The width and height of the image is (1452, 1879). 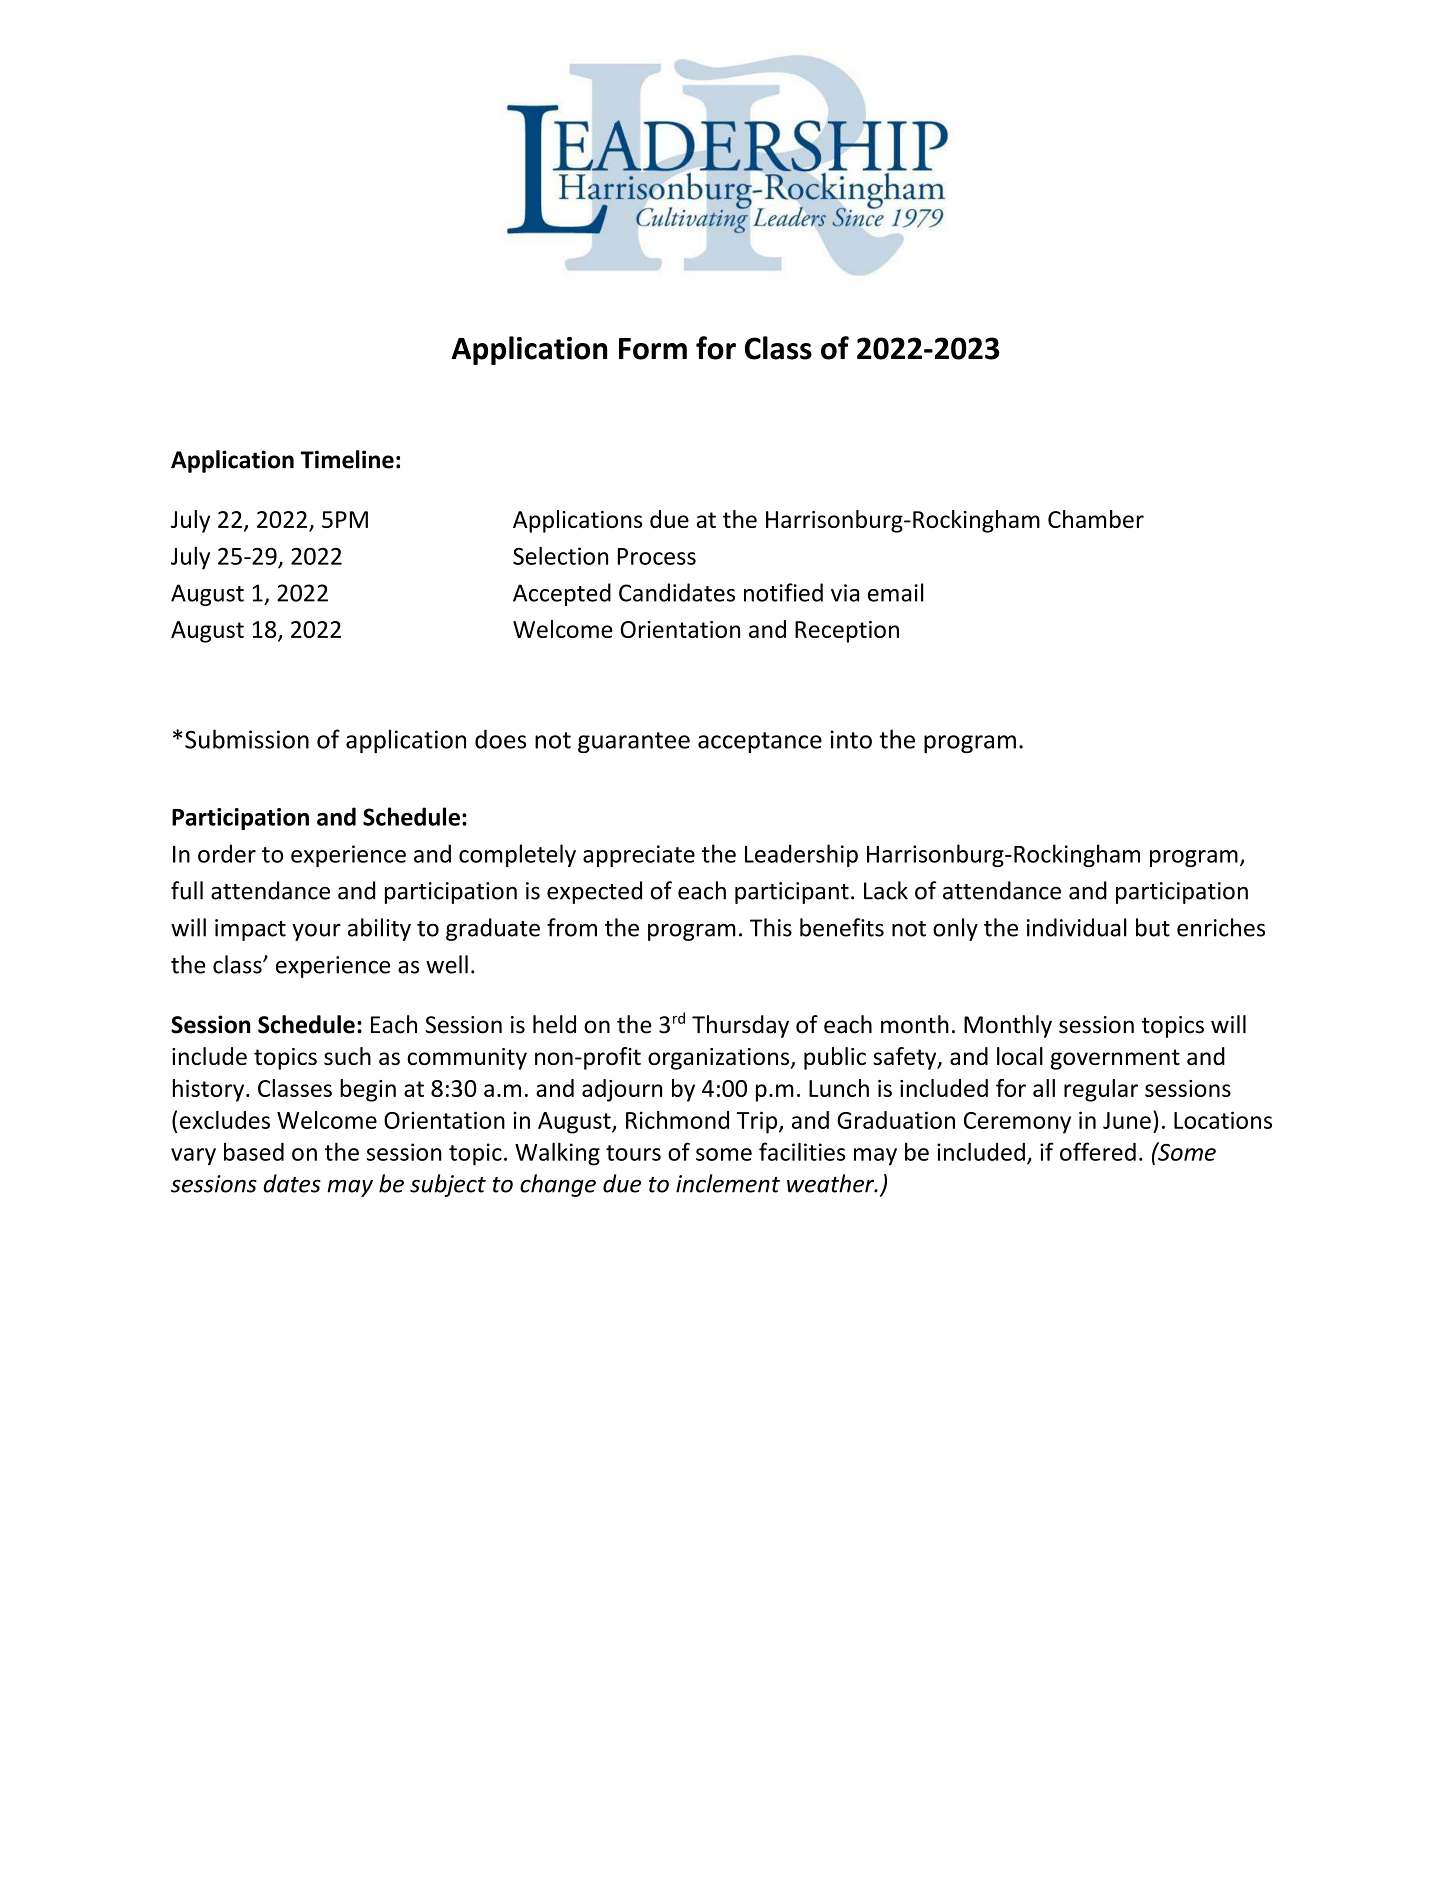 What do you see at coordinates (760, 742) in the image?
I see `acceptance` at bounding box center [760, 742].
